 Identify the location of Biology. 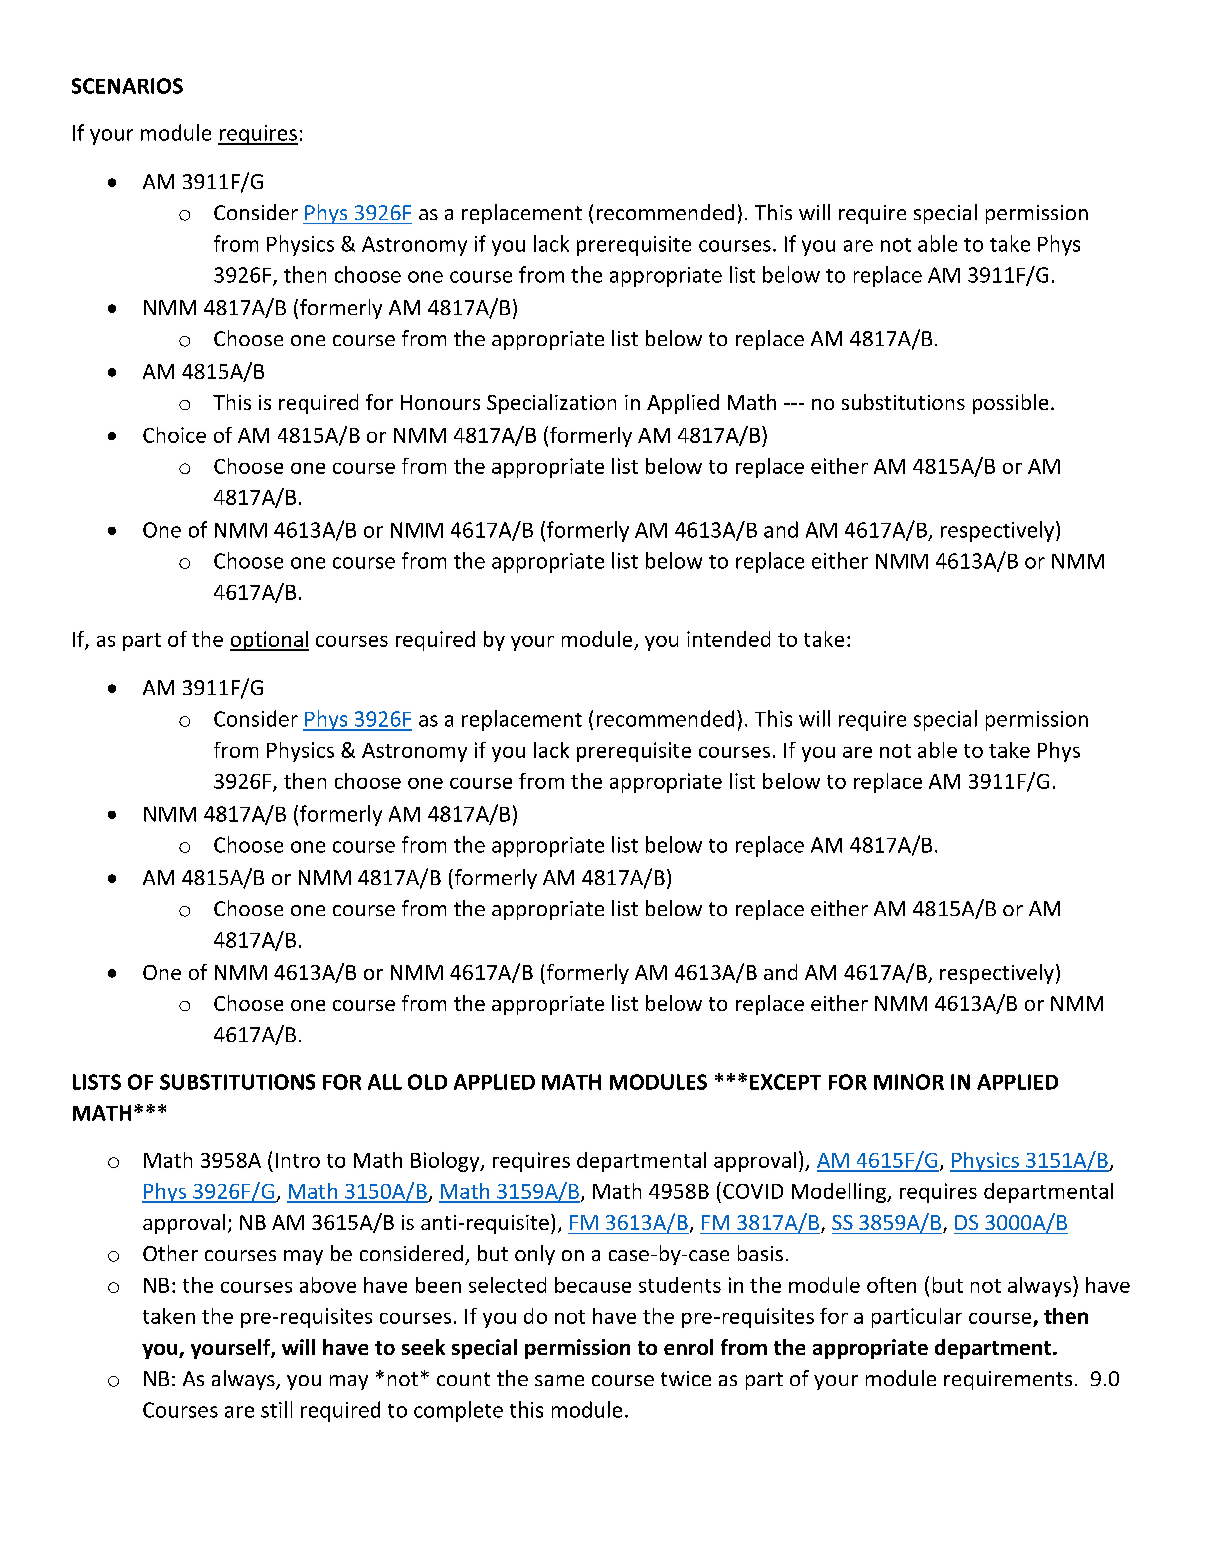
(446, 1162).
